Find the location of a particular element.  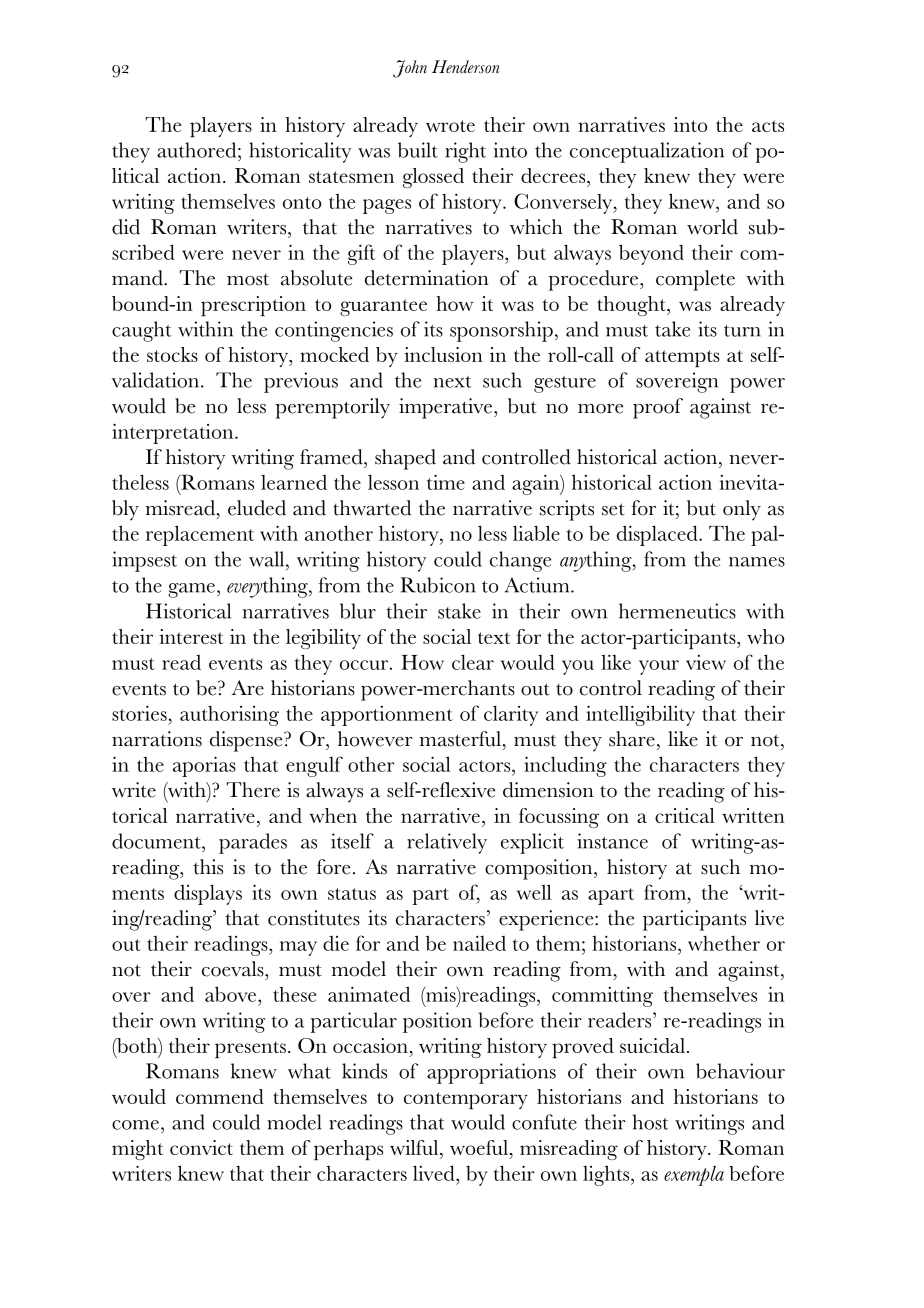

document is located at coordinates (157, 841).
